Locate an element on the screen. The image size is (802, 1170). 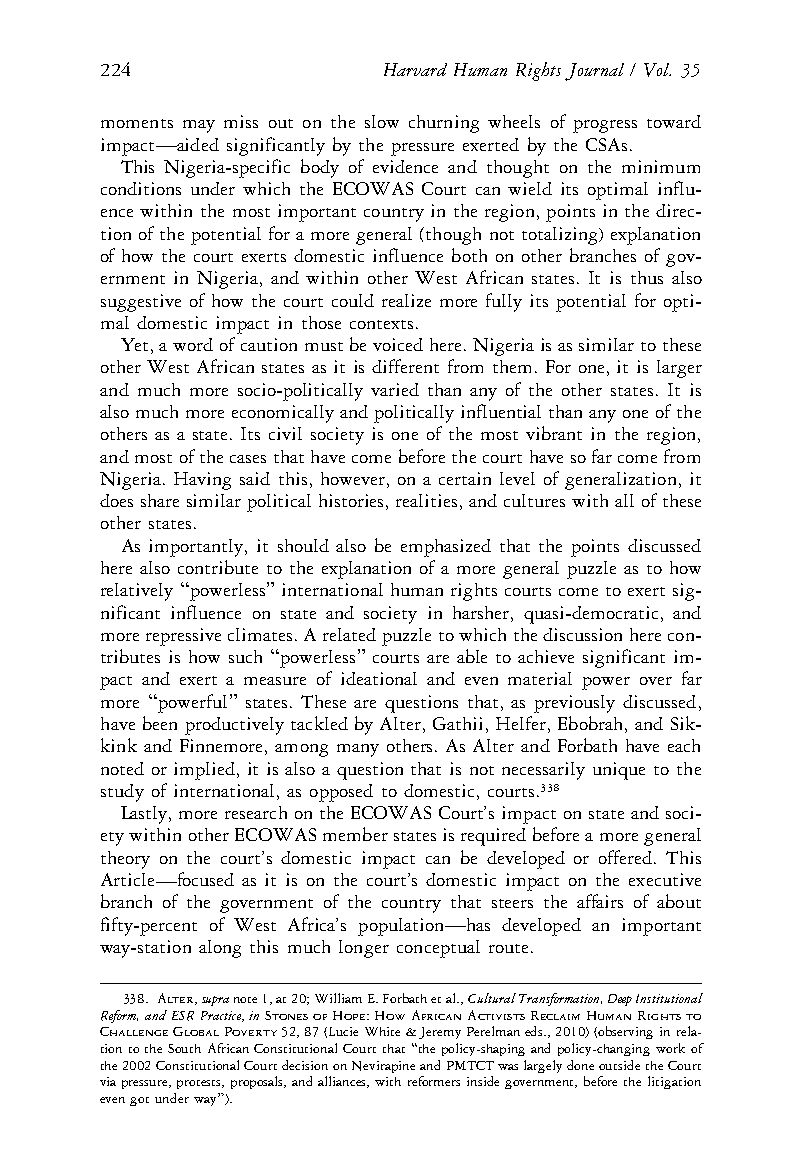
been is located at coordinates (160, 723).
